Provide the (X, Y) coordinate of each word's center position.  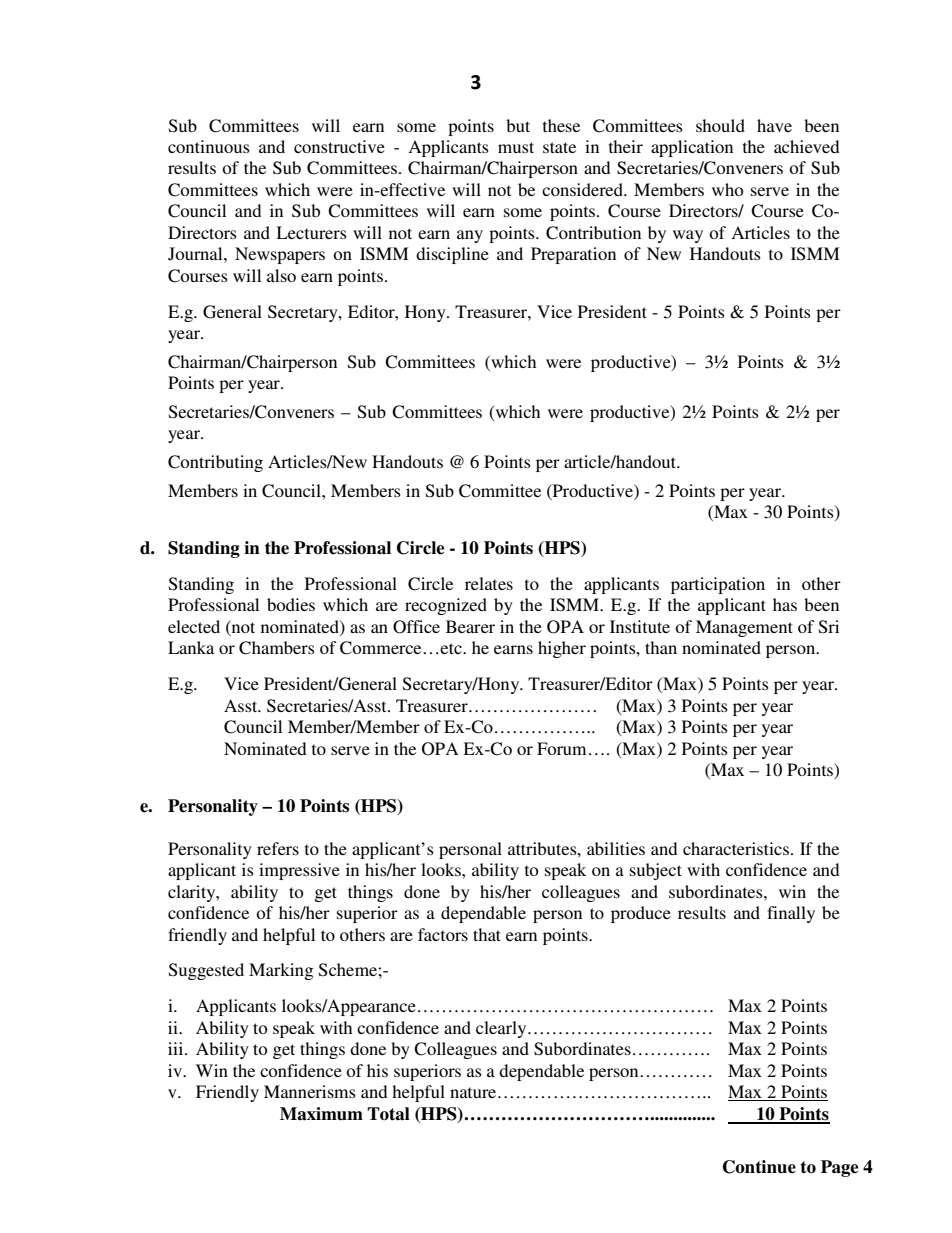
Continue (759, 1167)
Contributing (215, 463)
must (516, 147)
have (774, 125)
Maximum (321, 1114)
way (688, 236)
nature (474, 1092)
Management (744, 628)
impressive (299, 871)
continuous (209, 146)
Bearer (470, 626)
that (487, 934)
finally (791, 914)
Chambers (277, 648)
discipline (452, 255)
